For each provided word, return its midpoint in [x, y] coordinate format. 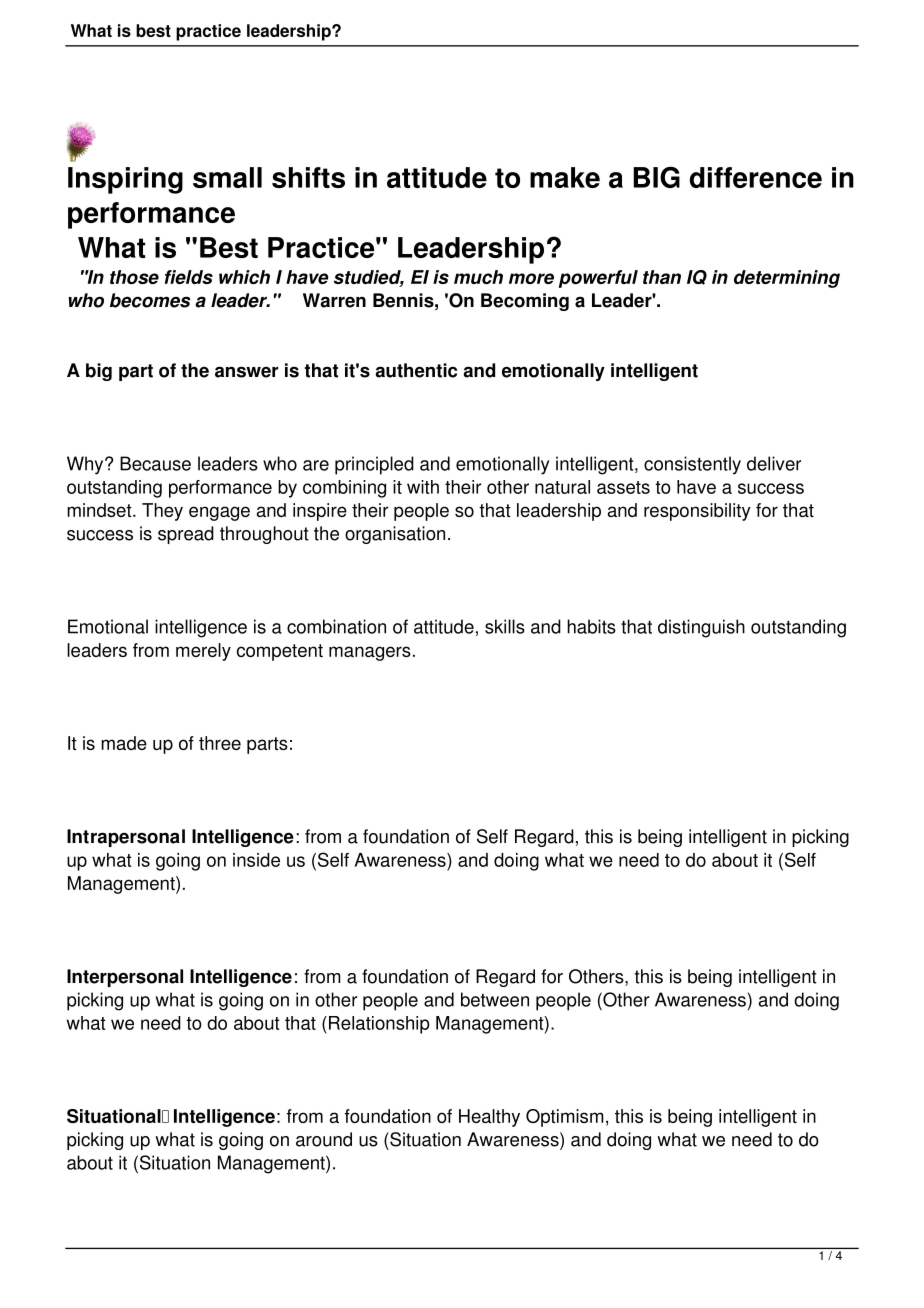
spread [186, 535]
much [478, 277]
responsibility [697, 512]
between [495, 999]
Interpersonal [125, 978]
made [124, 743]
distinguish [701, 628]
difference [756, 177]
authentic [416, 370]
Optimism [564, 1118]
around [324, 1139]
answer [246, 372]
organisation [395, 535]
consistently [692, 465]
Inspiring [125, 180]
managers [370, 653]
